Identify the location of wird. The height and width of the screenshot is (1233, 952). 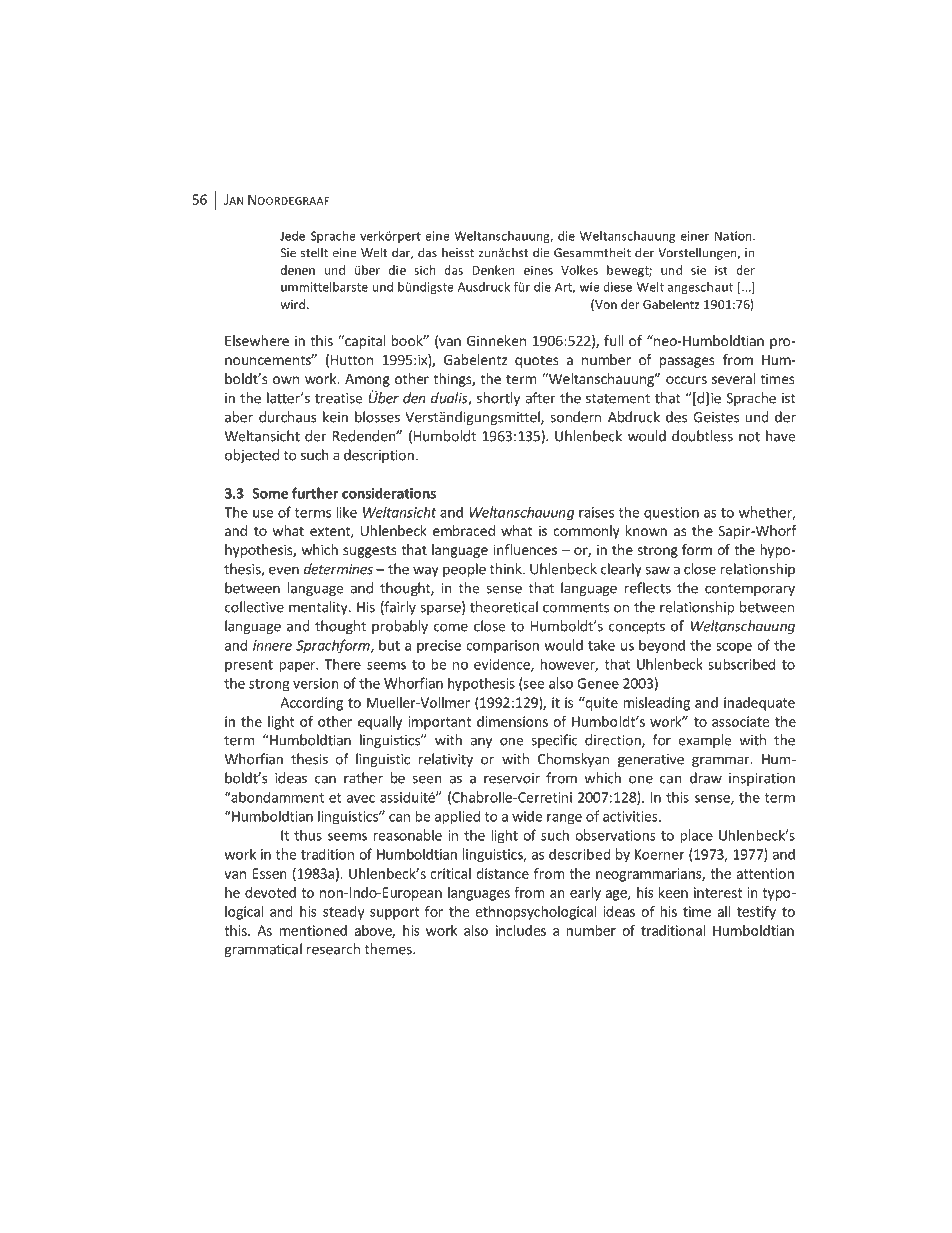
(293, 304).
